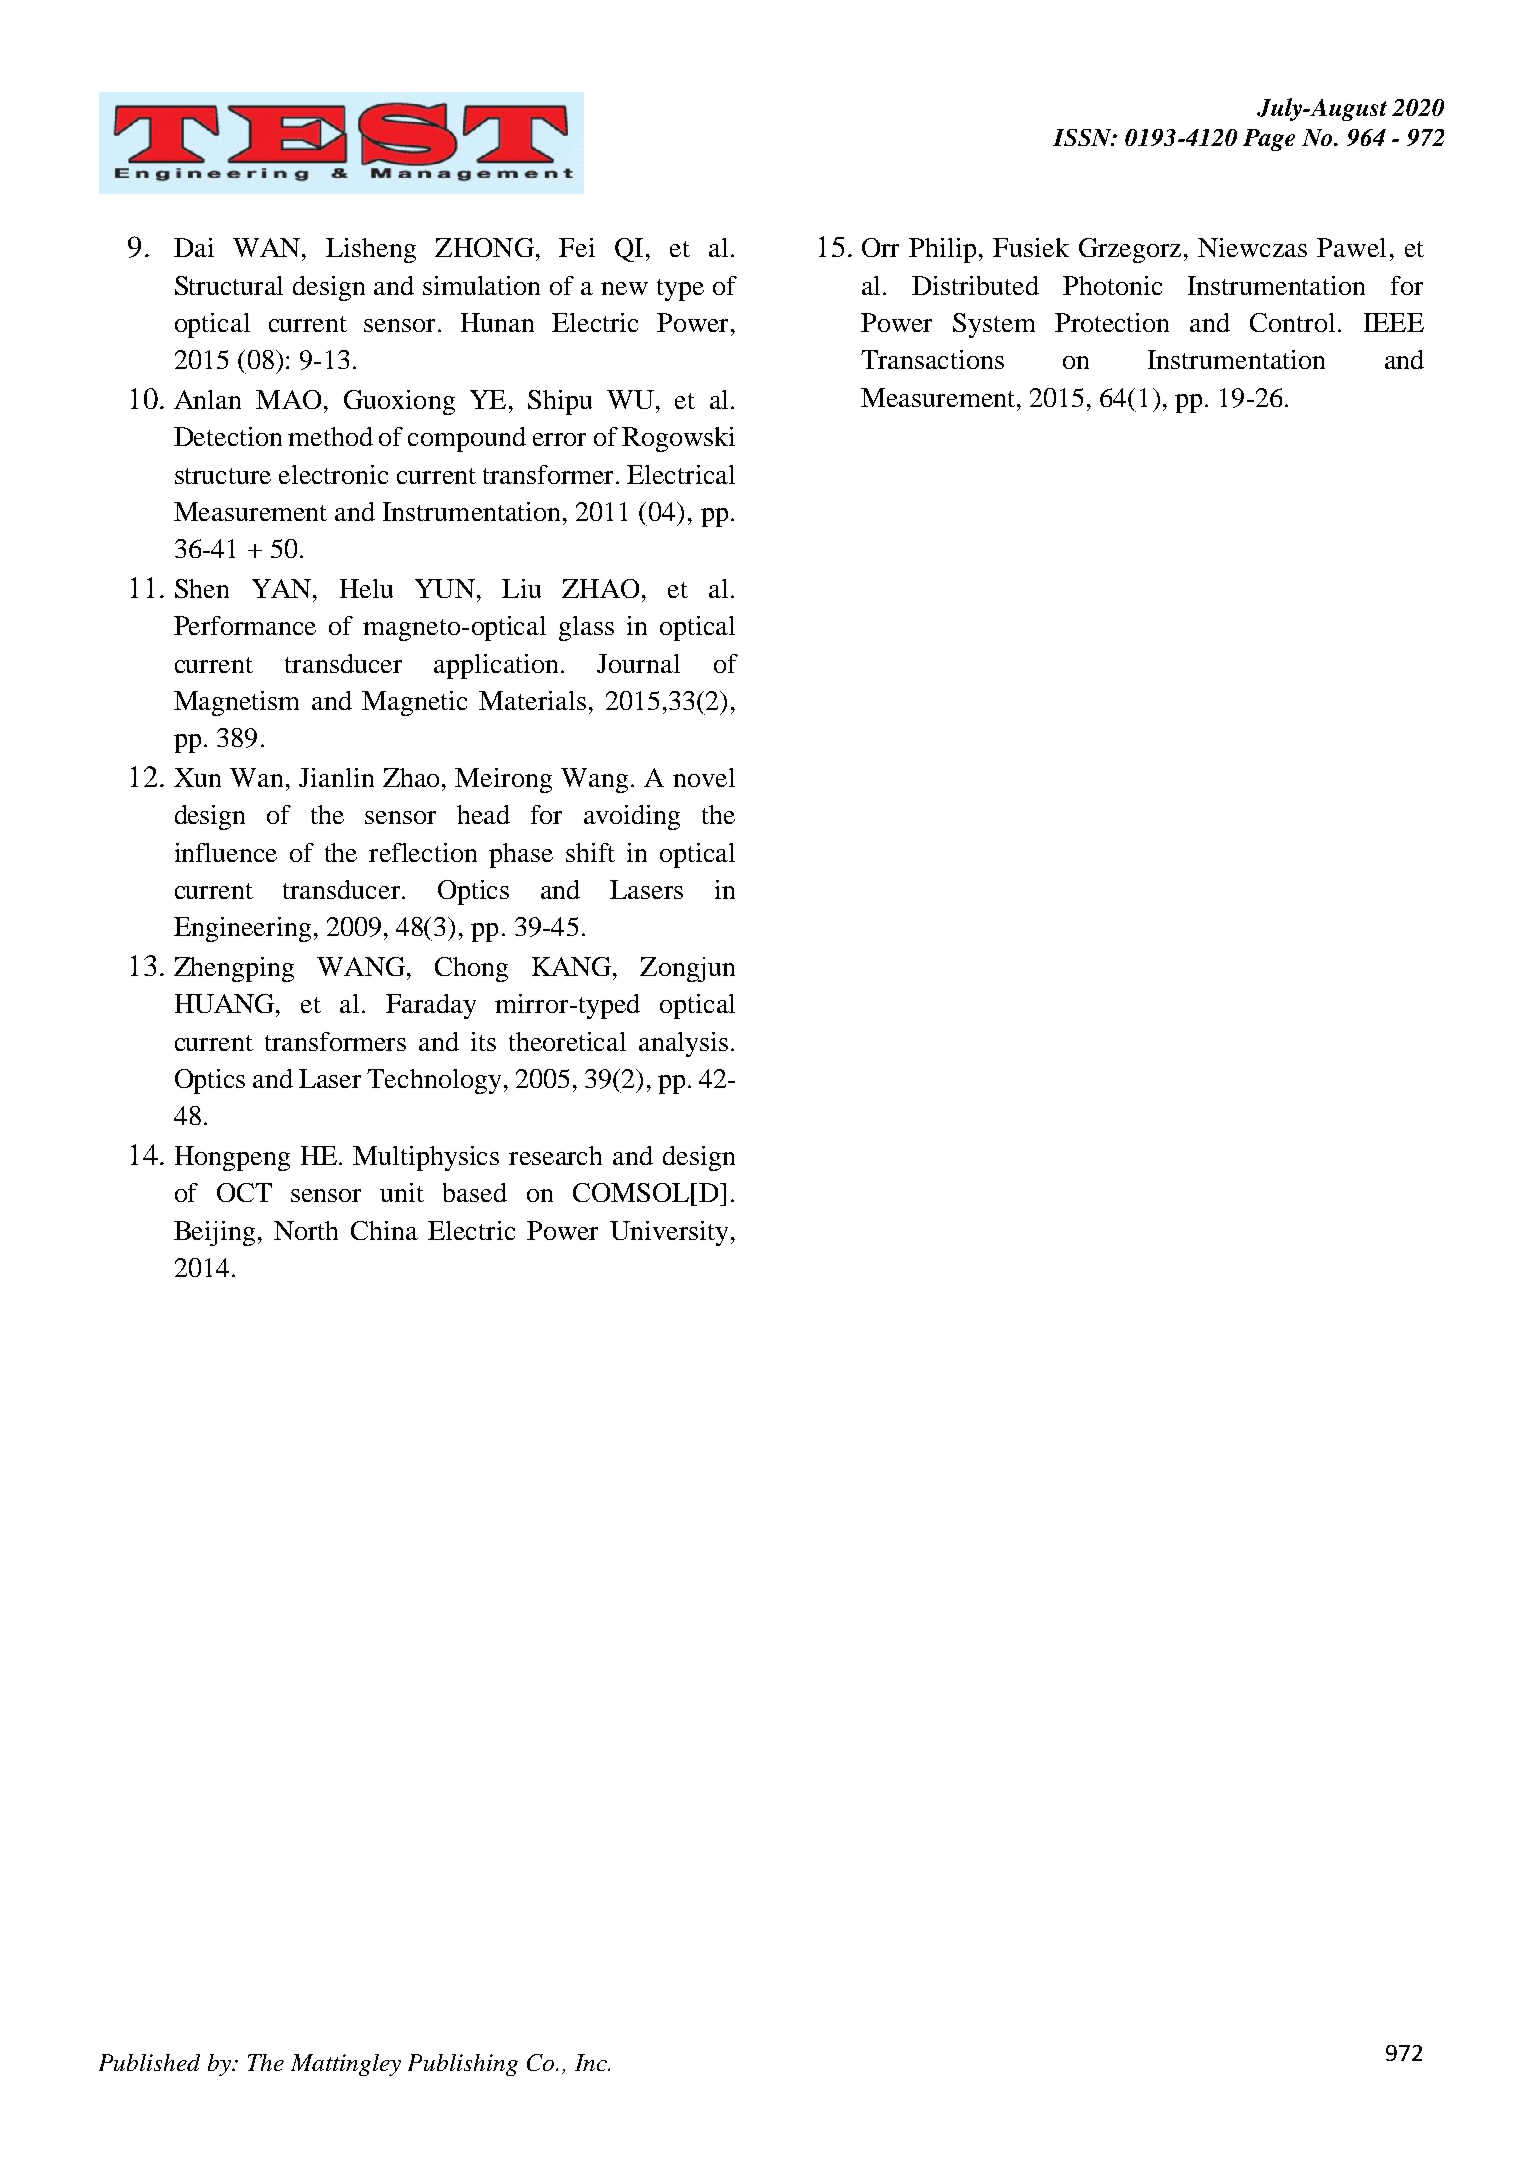 The image size is (1527, 2160). What do you see at coordinates (1269, 140) in the page?
I see `Page` at bounding box center [1269, 140].
